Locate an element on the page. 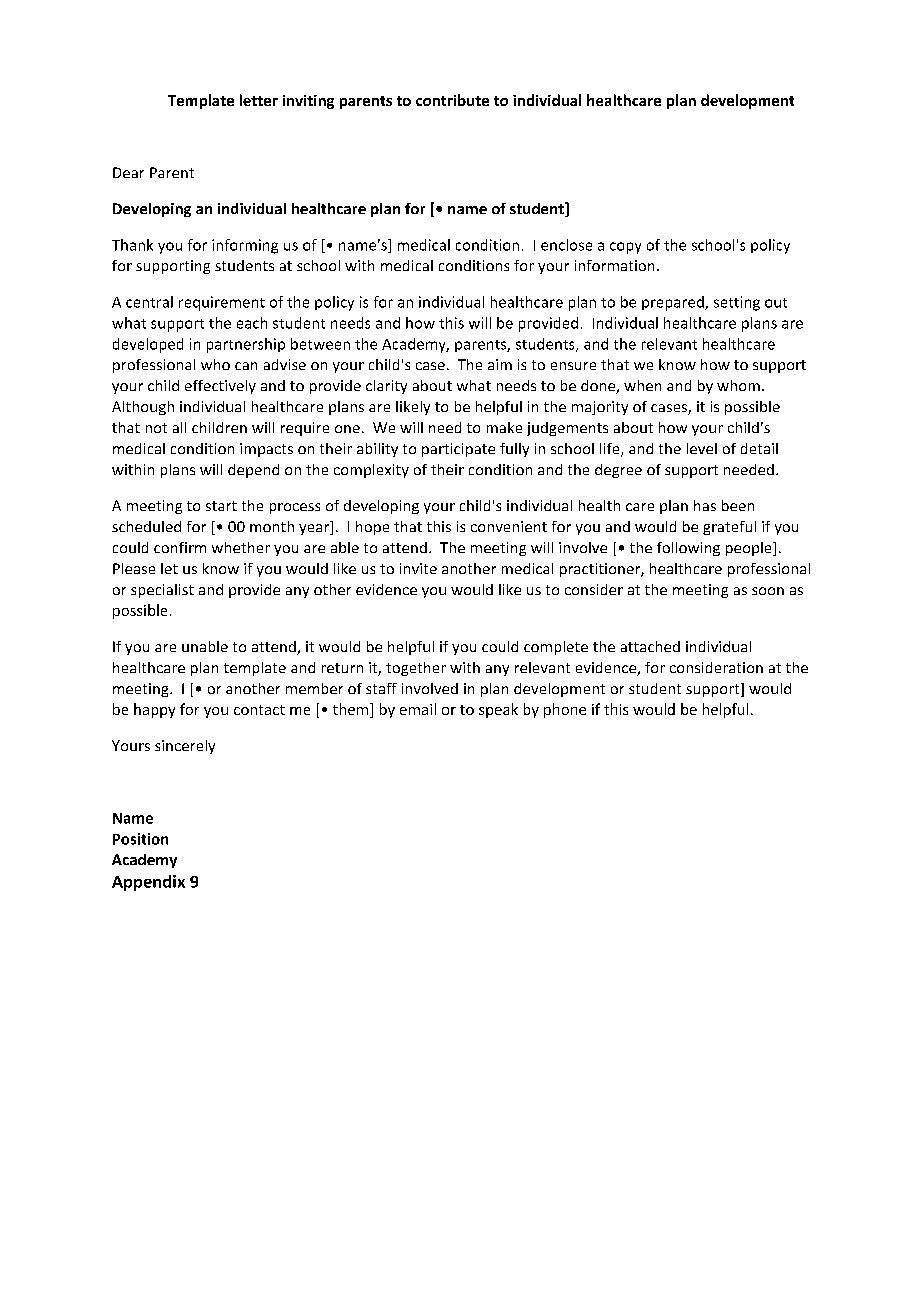  email is located at coordinates (418, 709).
